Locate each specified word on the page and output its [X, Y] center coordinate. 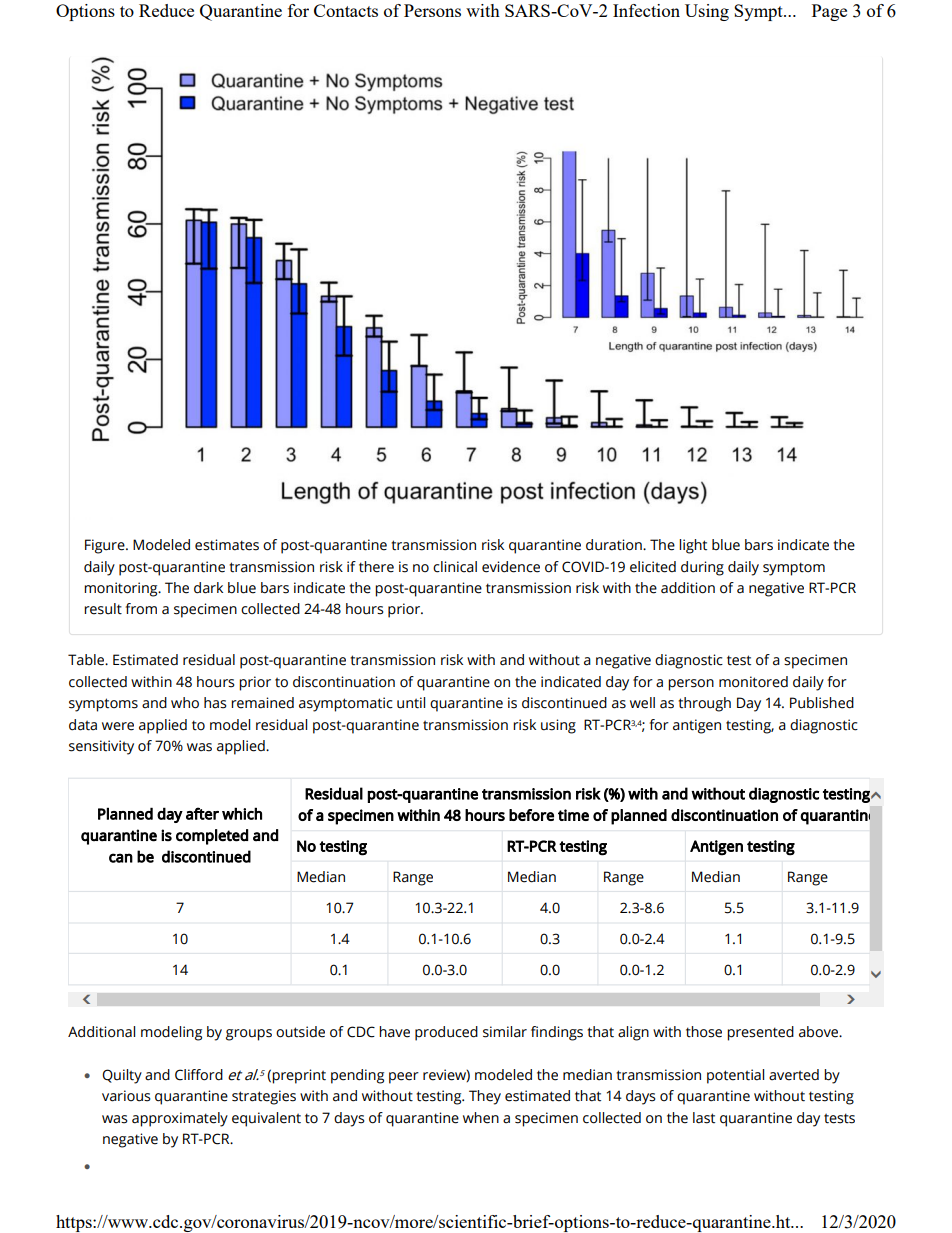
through [704, 704]
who [185, 703]
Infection [646, 10]
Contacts [346, 10]
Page [829, 12]
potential [735, 1076]
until [411, 703]
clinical [455, 567]
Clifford [199, 1075]
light [693, 546]
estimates [227, 545]
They [485, 1097]
